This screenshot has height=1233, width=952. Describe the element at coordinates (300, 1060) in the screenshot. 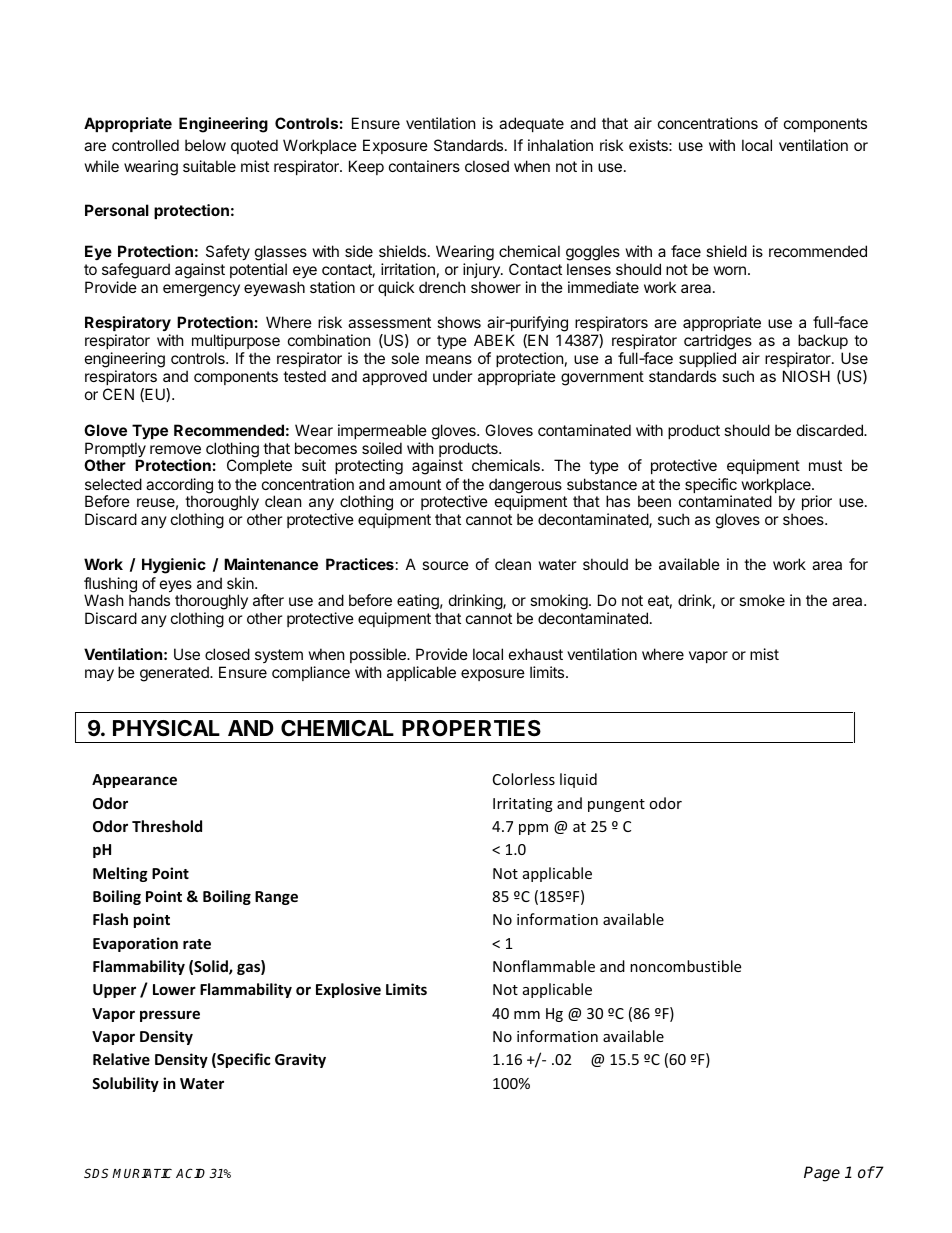

I see `Gravity` at that location.
